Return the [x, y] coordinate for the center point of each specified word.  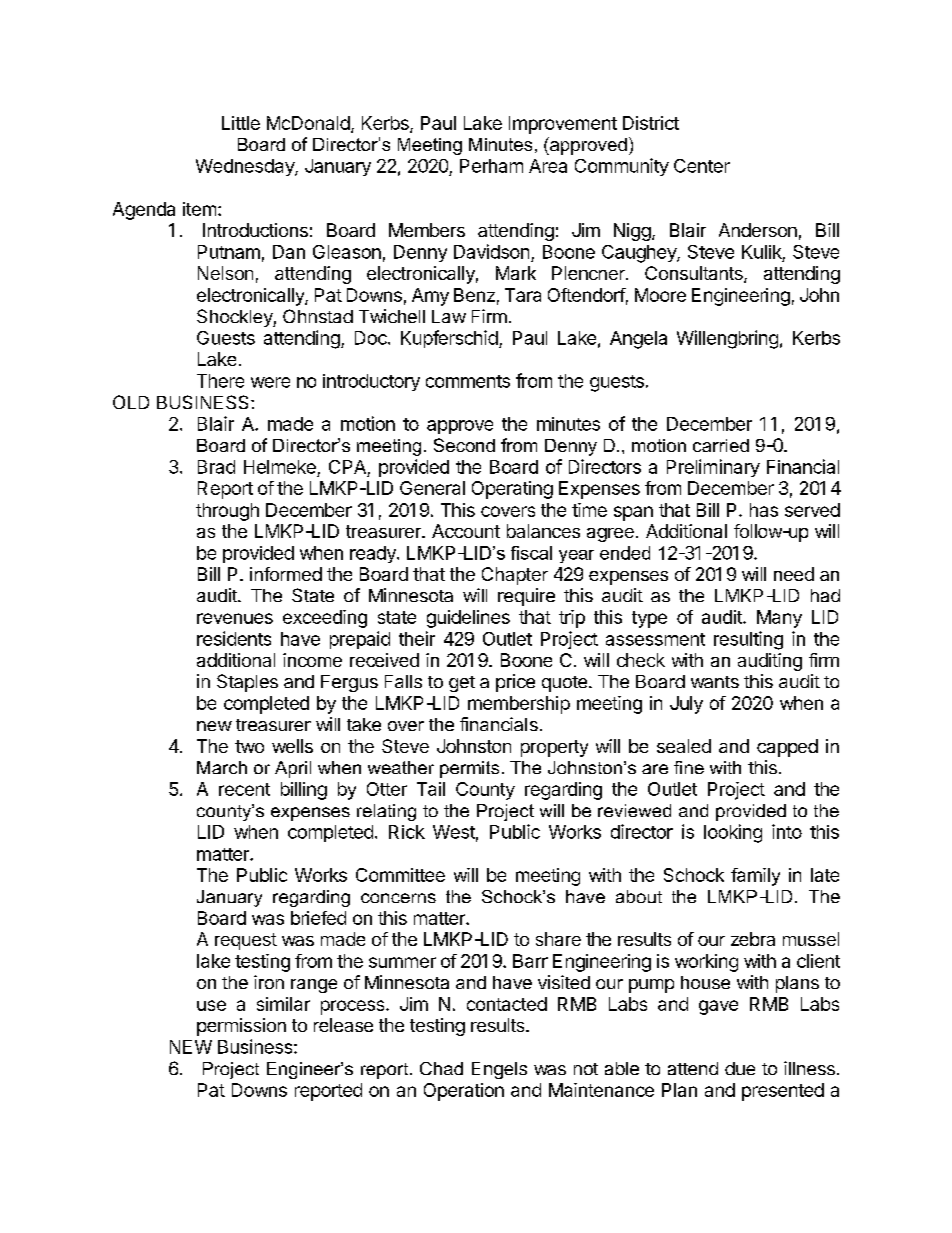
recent [244, 789]
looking [733, 833]
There [220, 381]
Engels [499, 1070]
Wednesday [246, 167]
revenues [235, 618]
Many [779, 619]
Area [548, 166]
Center [702, 166]
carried [721, 445]
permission [241, 1027]
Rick [407, 832]
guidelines [468, 619]
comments [468, 381]
